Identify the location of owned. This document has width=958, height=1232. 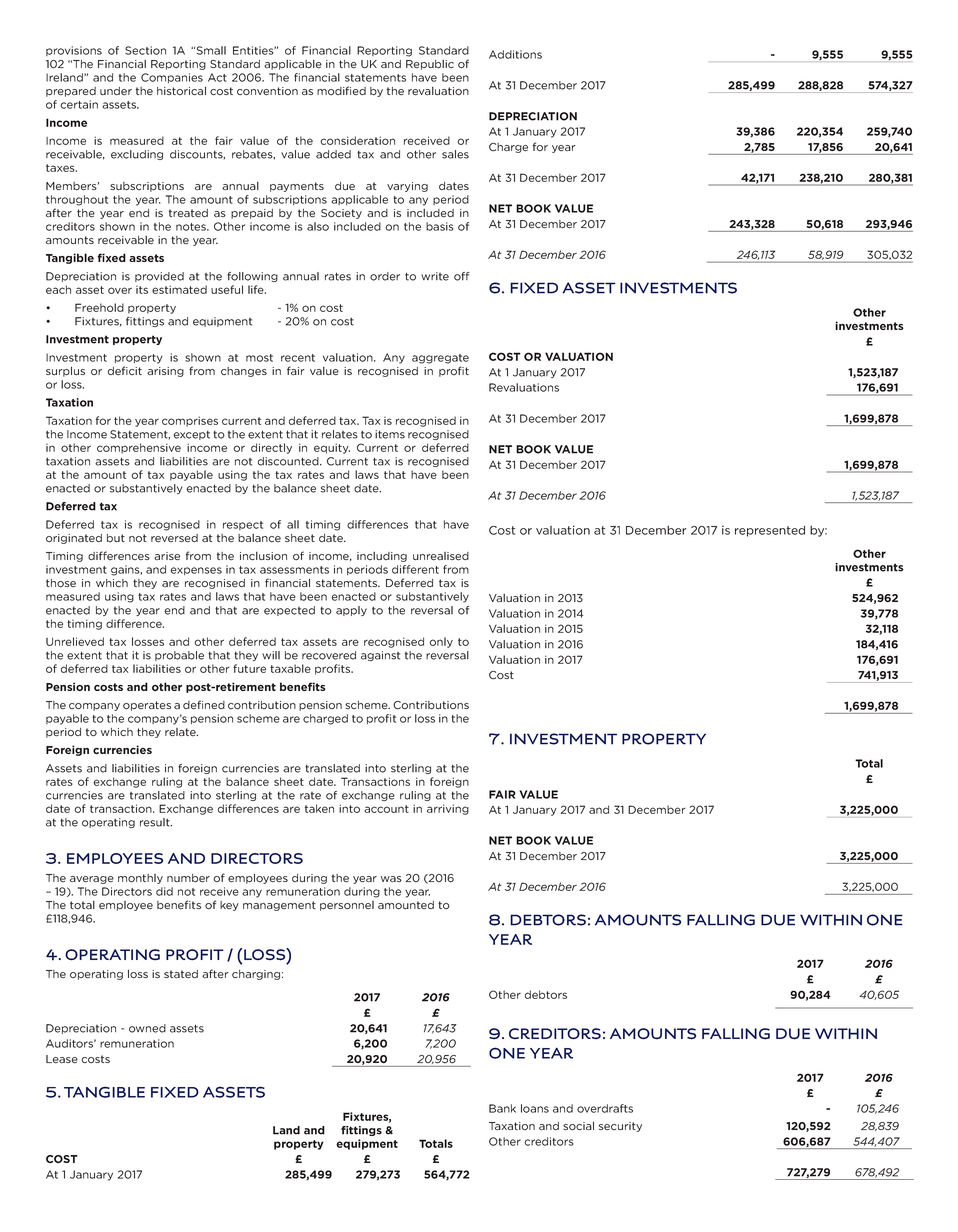
(147, 1028).
